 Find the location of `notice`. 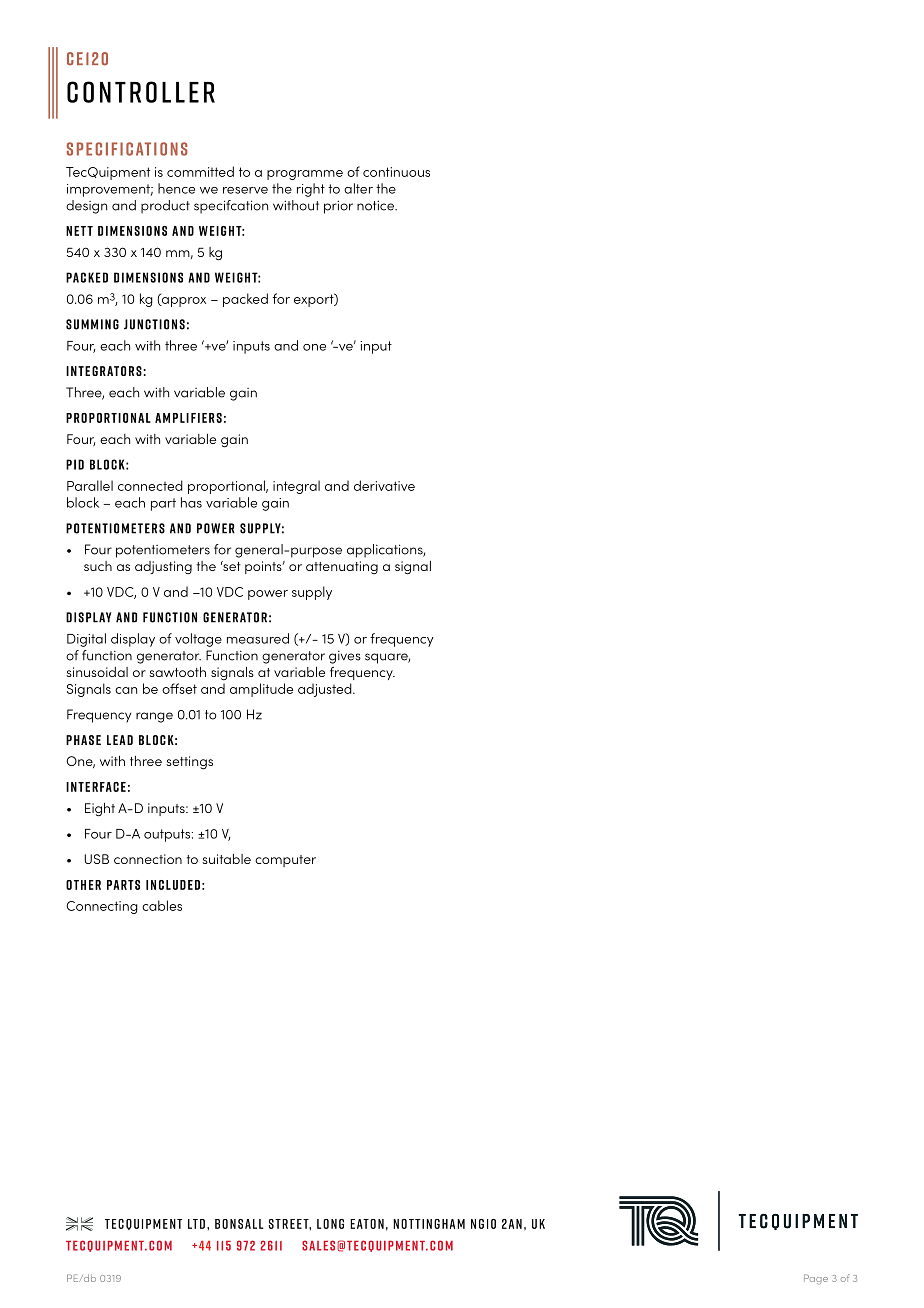

notice is located at coordinates (376, 205).
